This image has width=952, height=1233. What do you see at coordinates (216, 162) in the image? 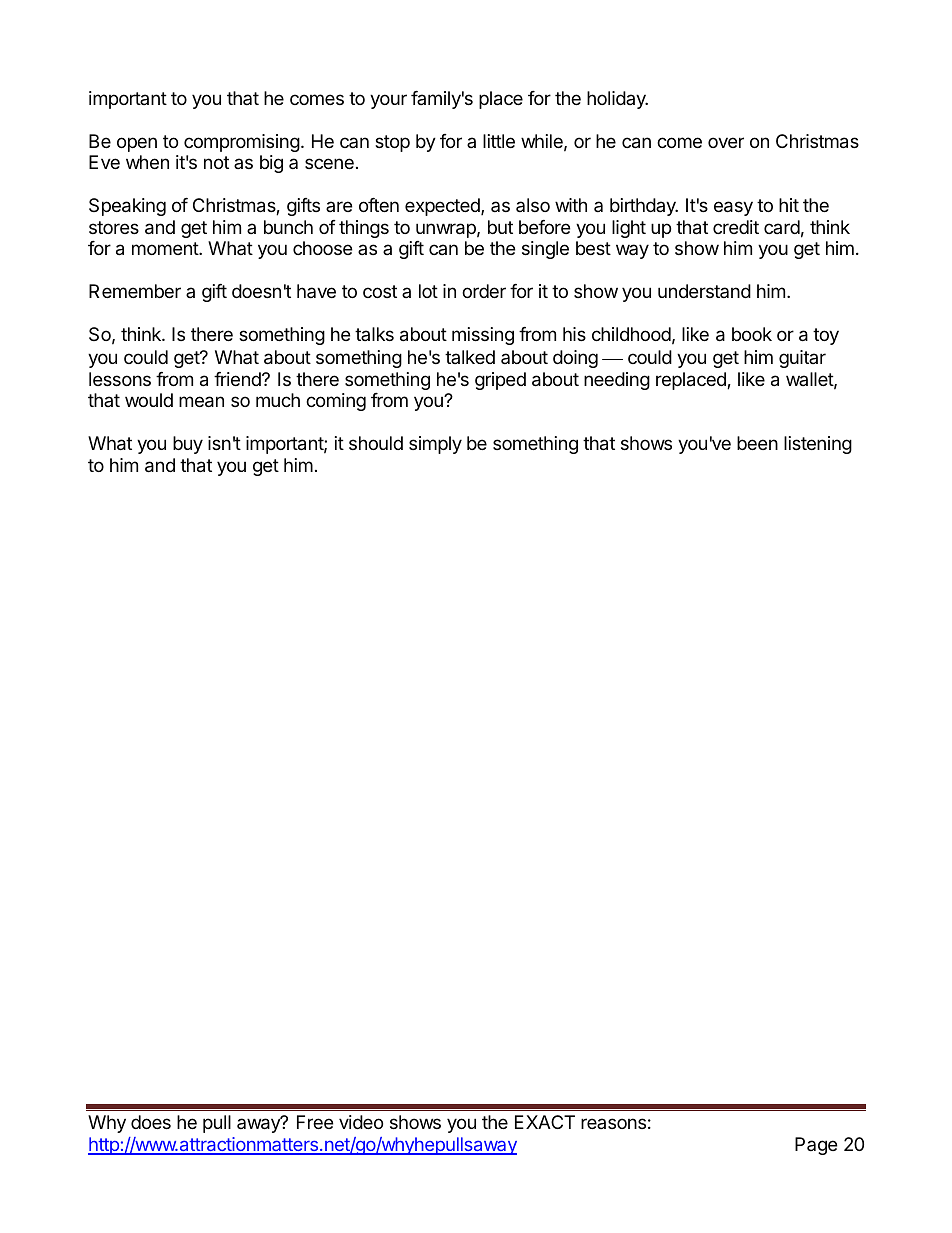
I see `not` at bounding box center [216, 162].
